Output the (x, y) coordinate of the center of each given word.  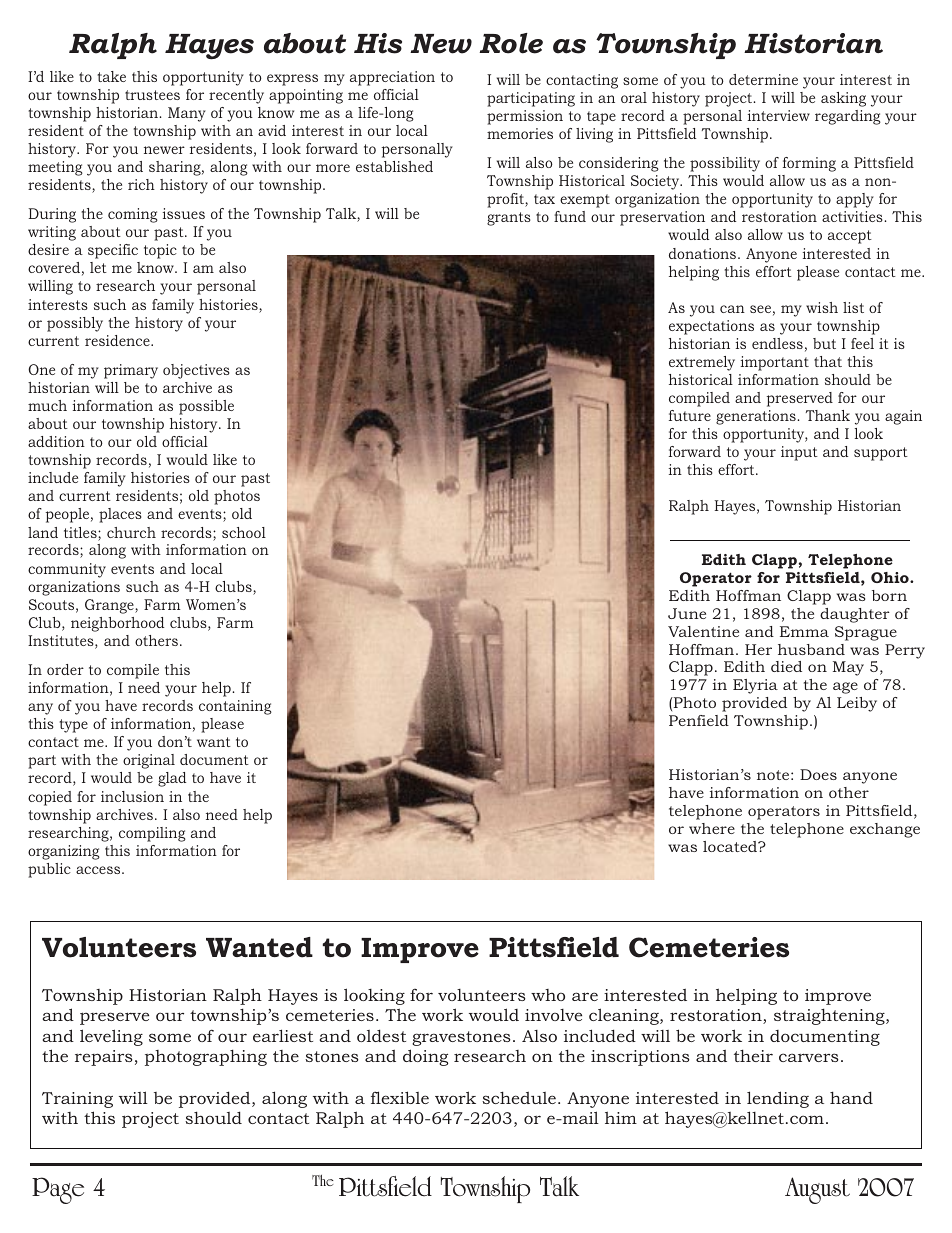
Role (511, 43)
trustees (152, 95)
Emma (804, 631)
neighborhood (117, 624)
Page (58, 1190)
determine (763, 79)
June (687, 613)
